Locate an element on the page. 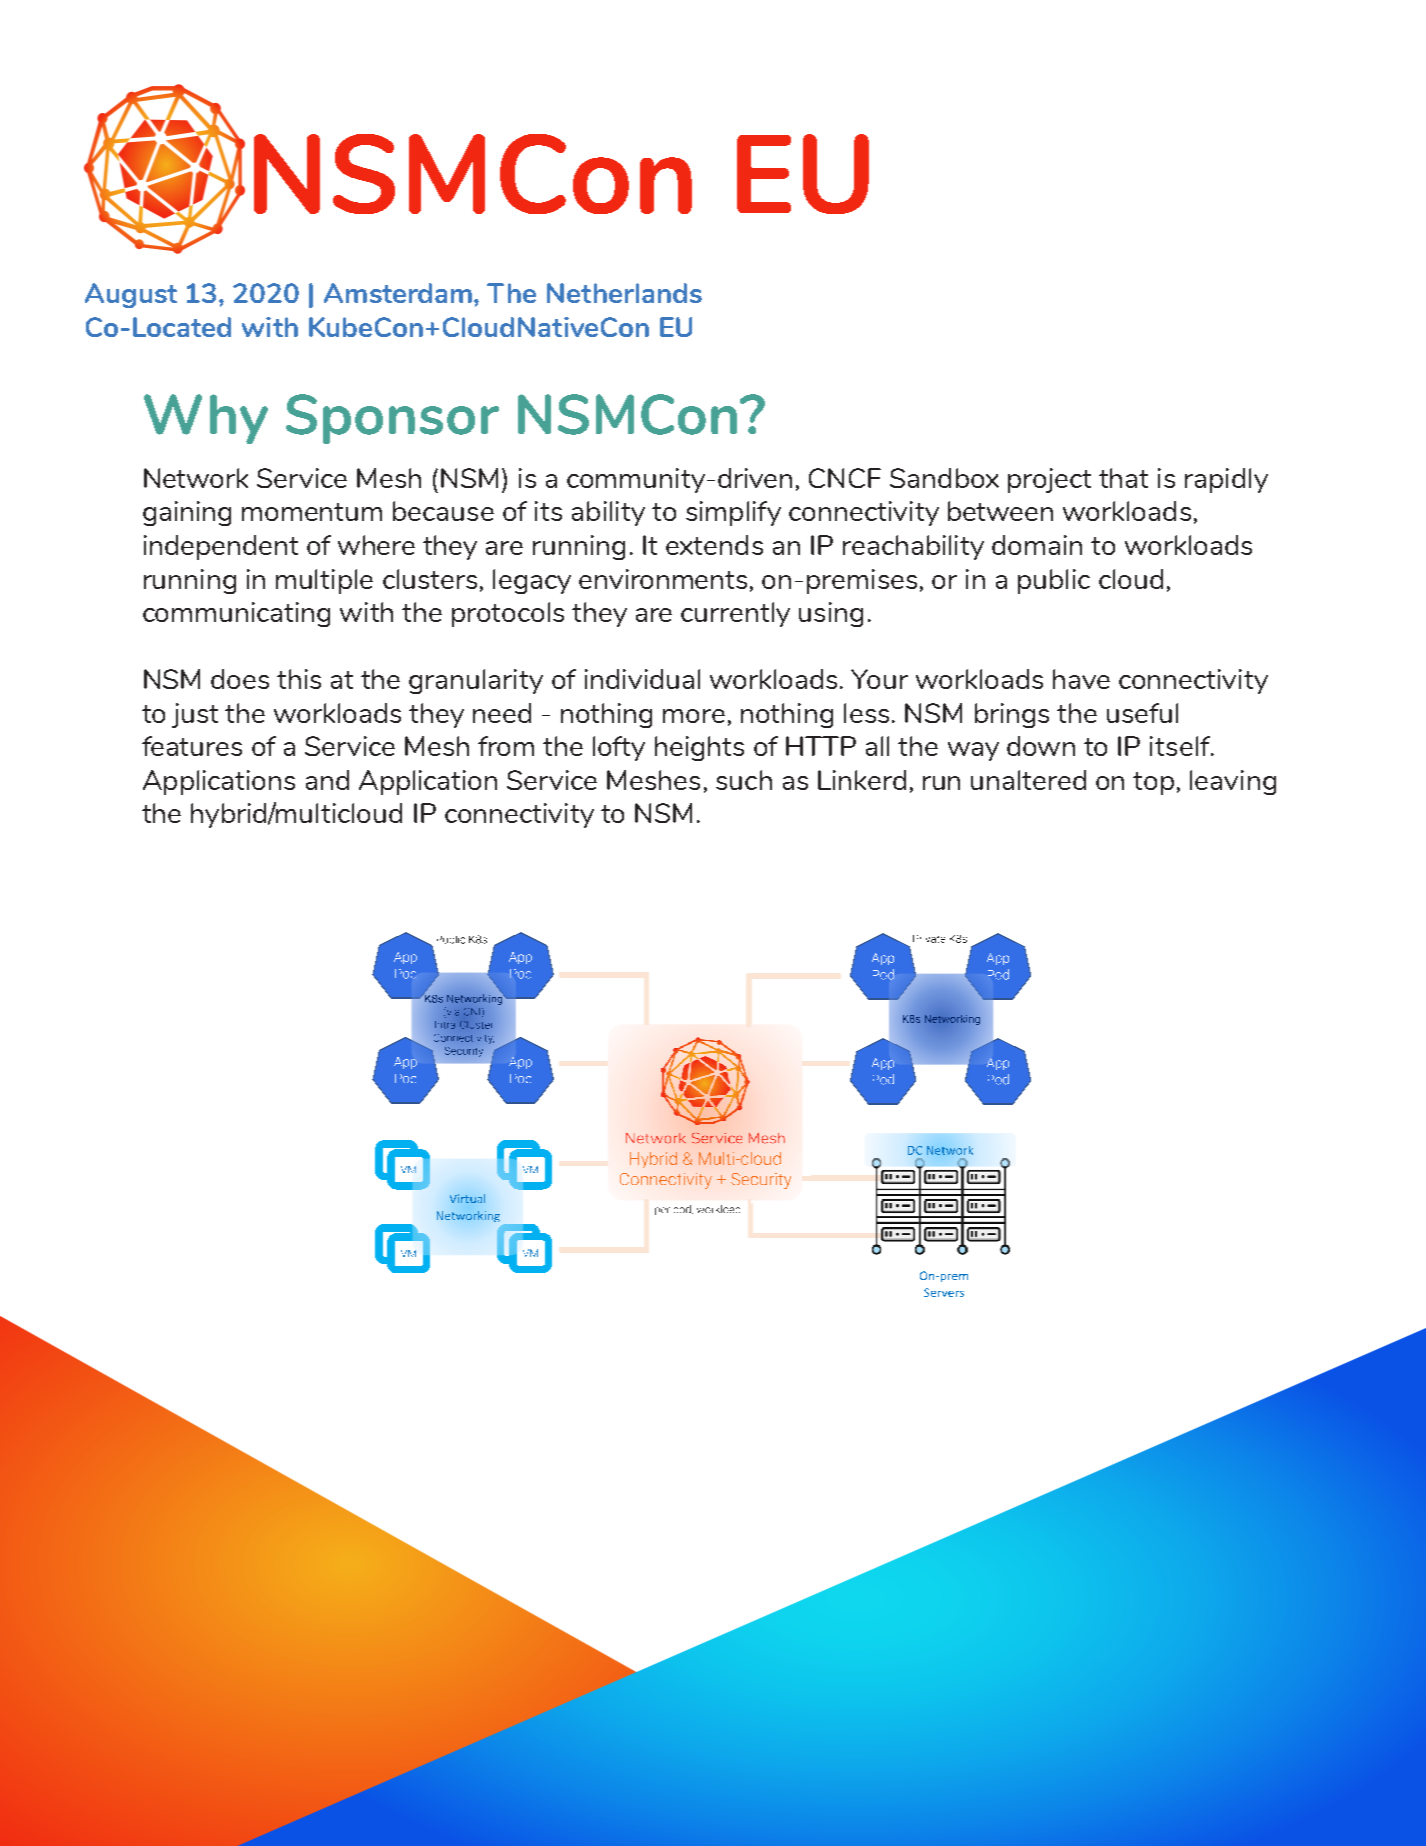 This document has width=1426, height=1846. multiple is located at coordinates (324, 581).
